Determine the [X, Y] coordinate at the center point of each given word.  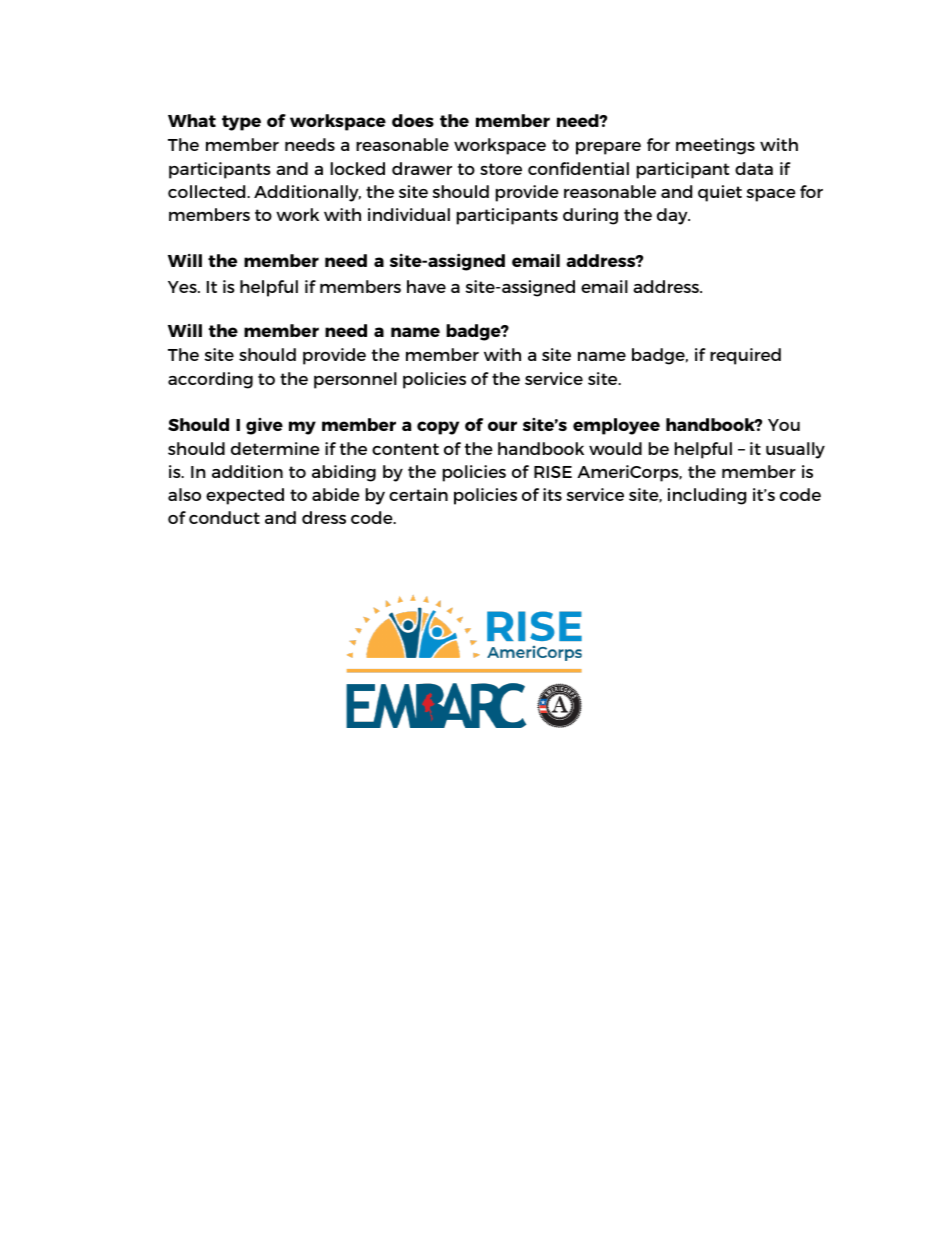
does [413, 120]
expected [245, 496]
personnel [355, 380]
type [241, 123]
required [745, 356]
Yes [183, 287]
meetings [715, 146]
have [426, 286]
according [210, 380]
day [673, 216]
